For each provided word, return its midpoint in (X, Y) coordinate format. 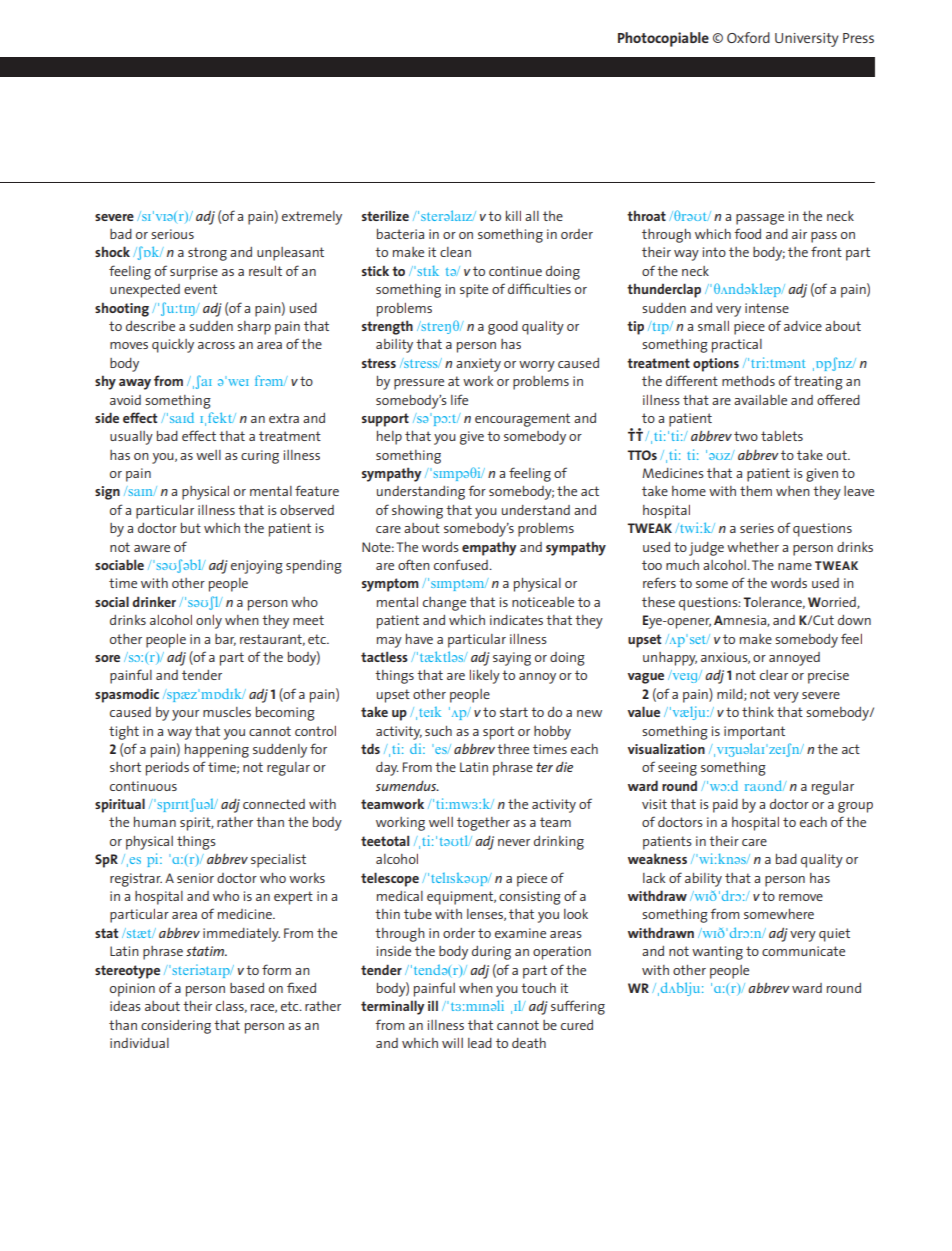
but (191, 528)
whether (753, 547)
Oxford (748, 37)
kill (513, 216)
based (247, 988)
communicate (803, 951)
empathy (489, 548)
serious (172, 234)
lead (480, 1043)
